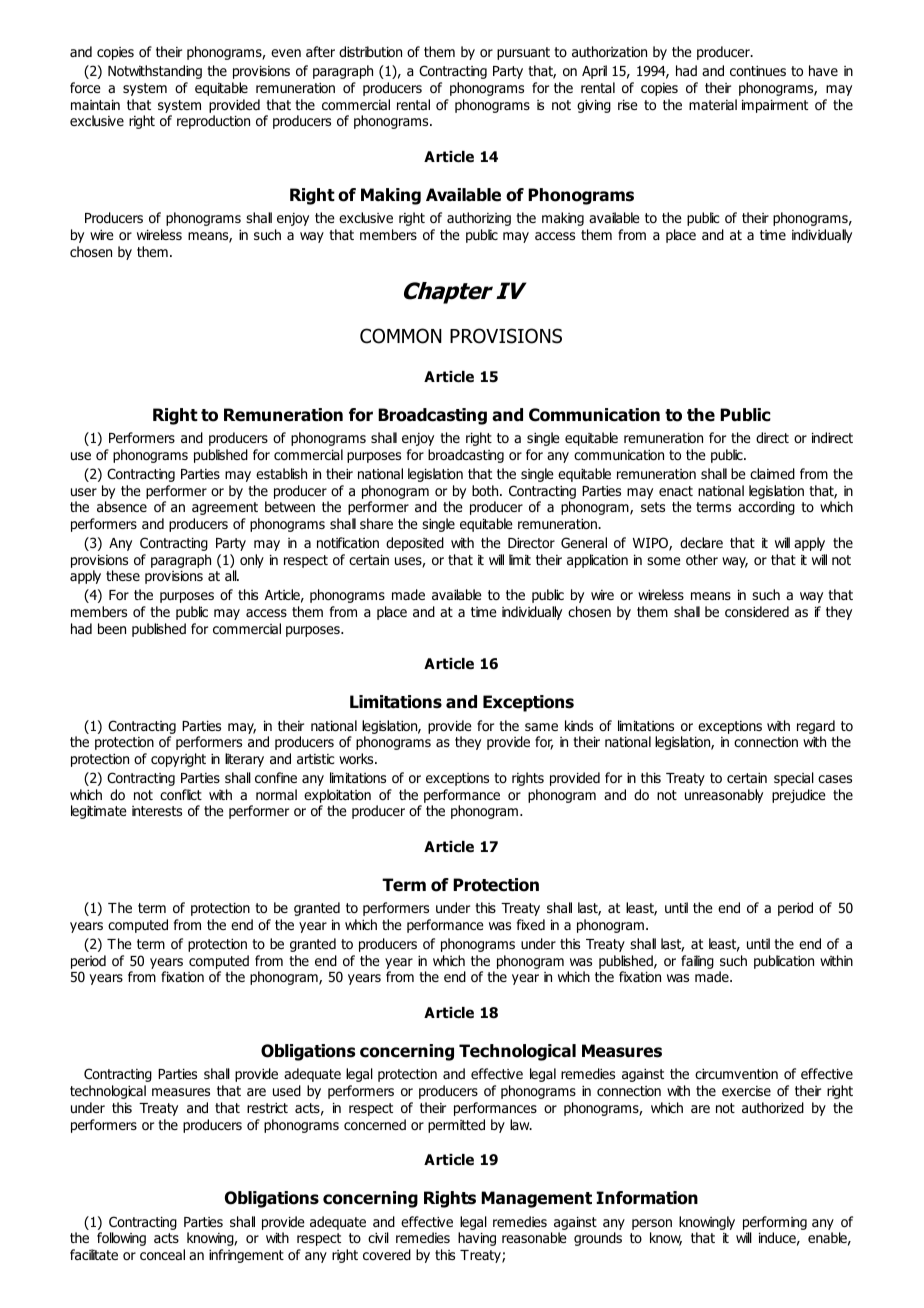 The height and width of the image is (1308, 924). What do you see at coordinates (772, 473) in the image?
I see `claimed` at bounding box center [772, 473].
